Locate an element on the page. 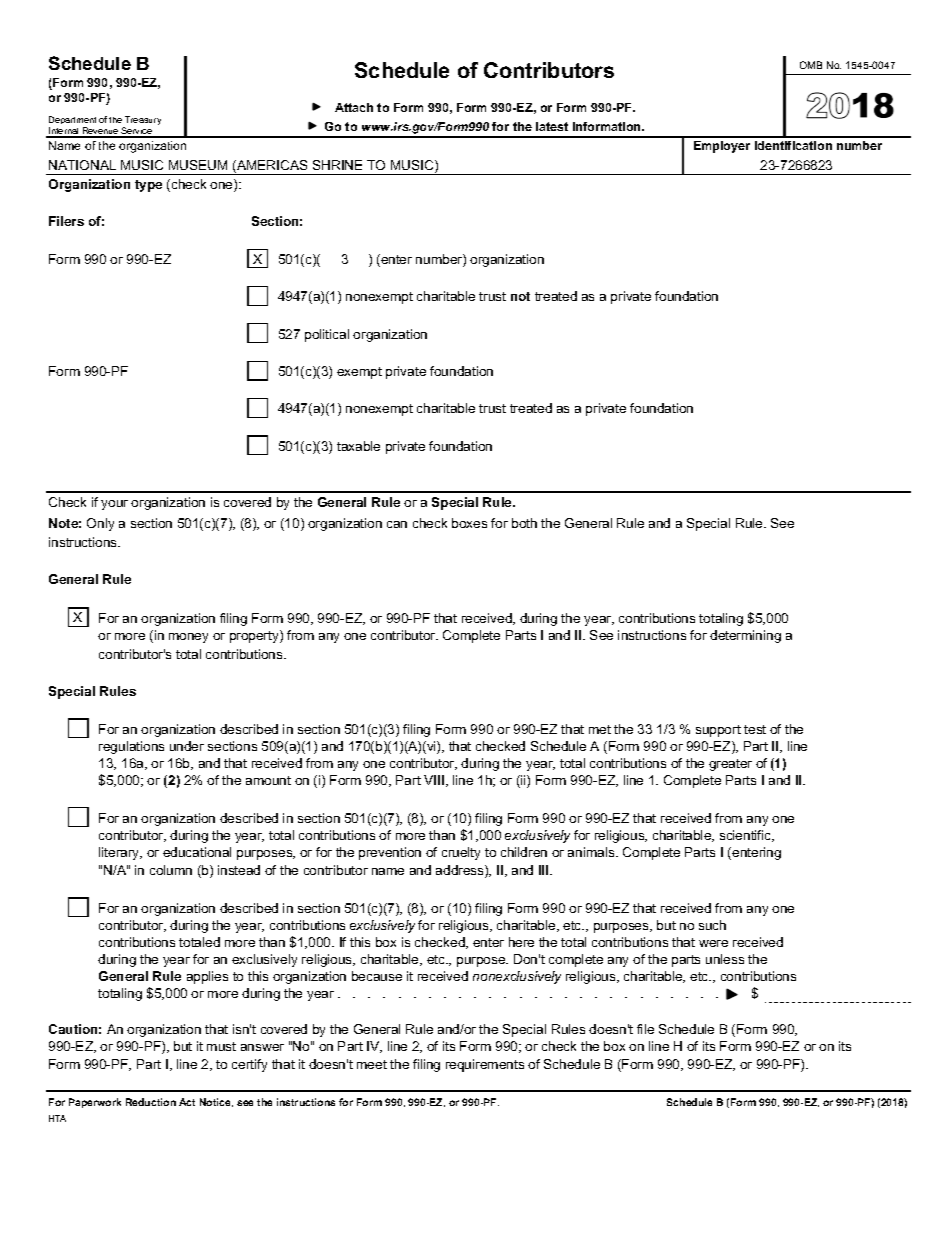 This page has width=952, height=1233. support is located at coordinates (718, 731).
